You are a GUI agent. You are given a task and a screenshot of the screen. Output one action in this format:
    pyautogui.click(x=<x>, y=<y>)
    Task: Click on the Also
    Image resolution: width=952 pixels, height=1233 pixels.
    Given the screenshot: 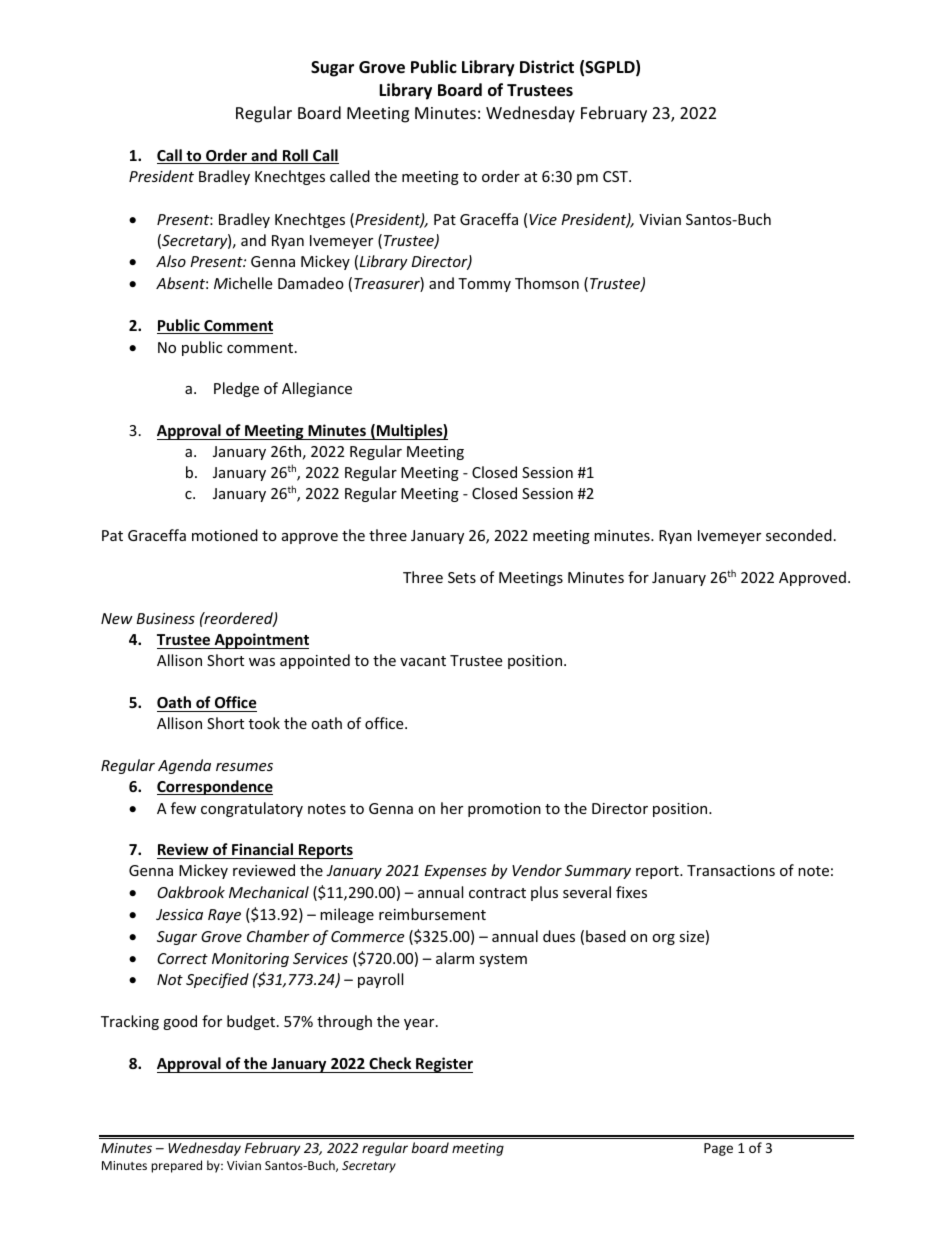 What is the action you would take?
    pyautogui.click(x=171, y=261)
